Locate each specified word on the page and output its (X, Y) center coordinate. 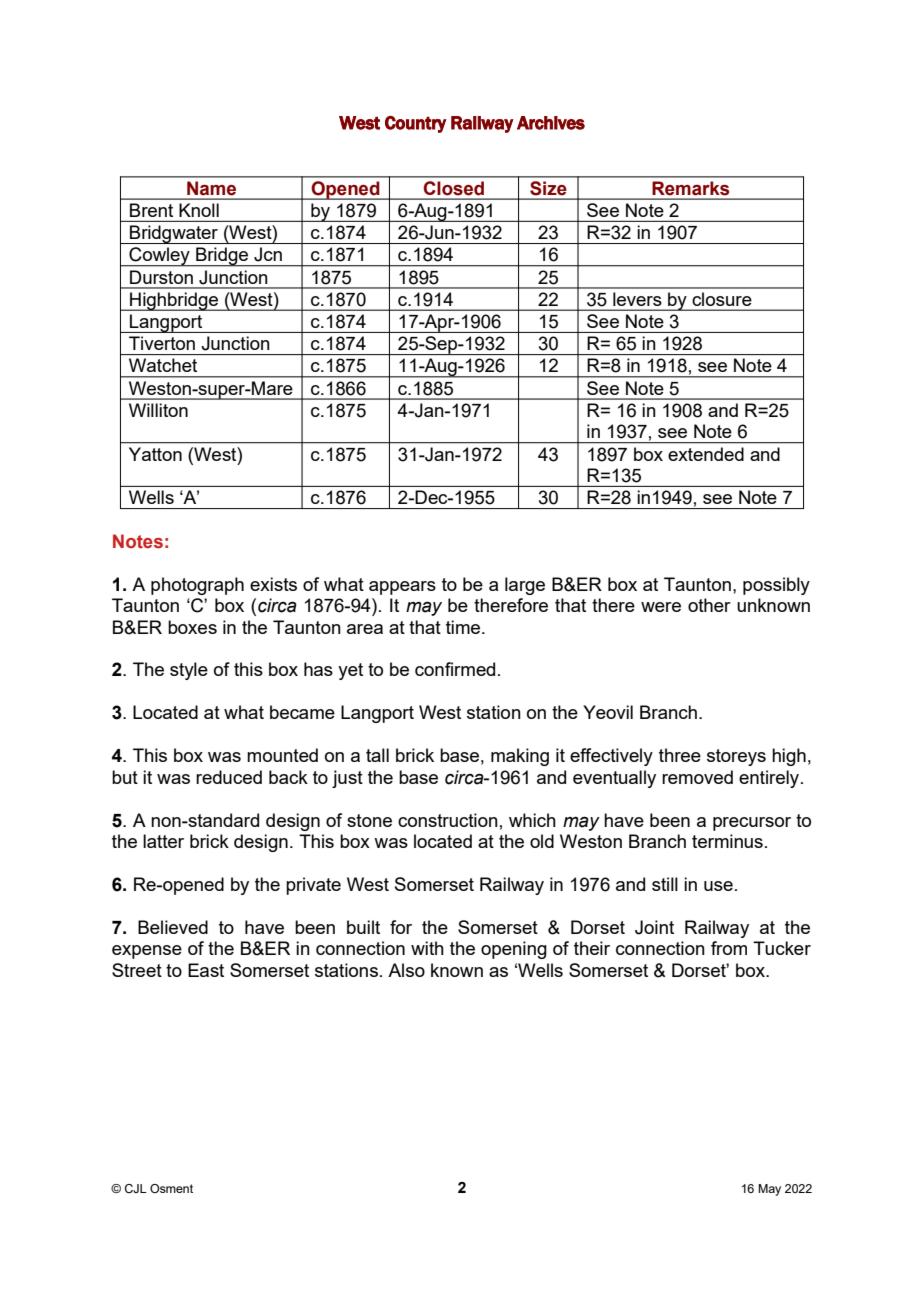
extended (706, 454)
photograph (197, 586)
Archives (551, 123)
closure (722, 299)
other (709, 605)
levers (637, 299)
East (206, 970)
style (189, 671)
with (427, 948)
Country (415, 124)
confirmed (455, 669)
